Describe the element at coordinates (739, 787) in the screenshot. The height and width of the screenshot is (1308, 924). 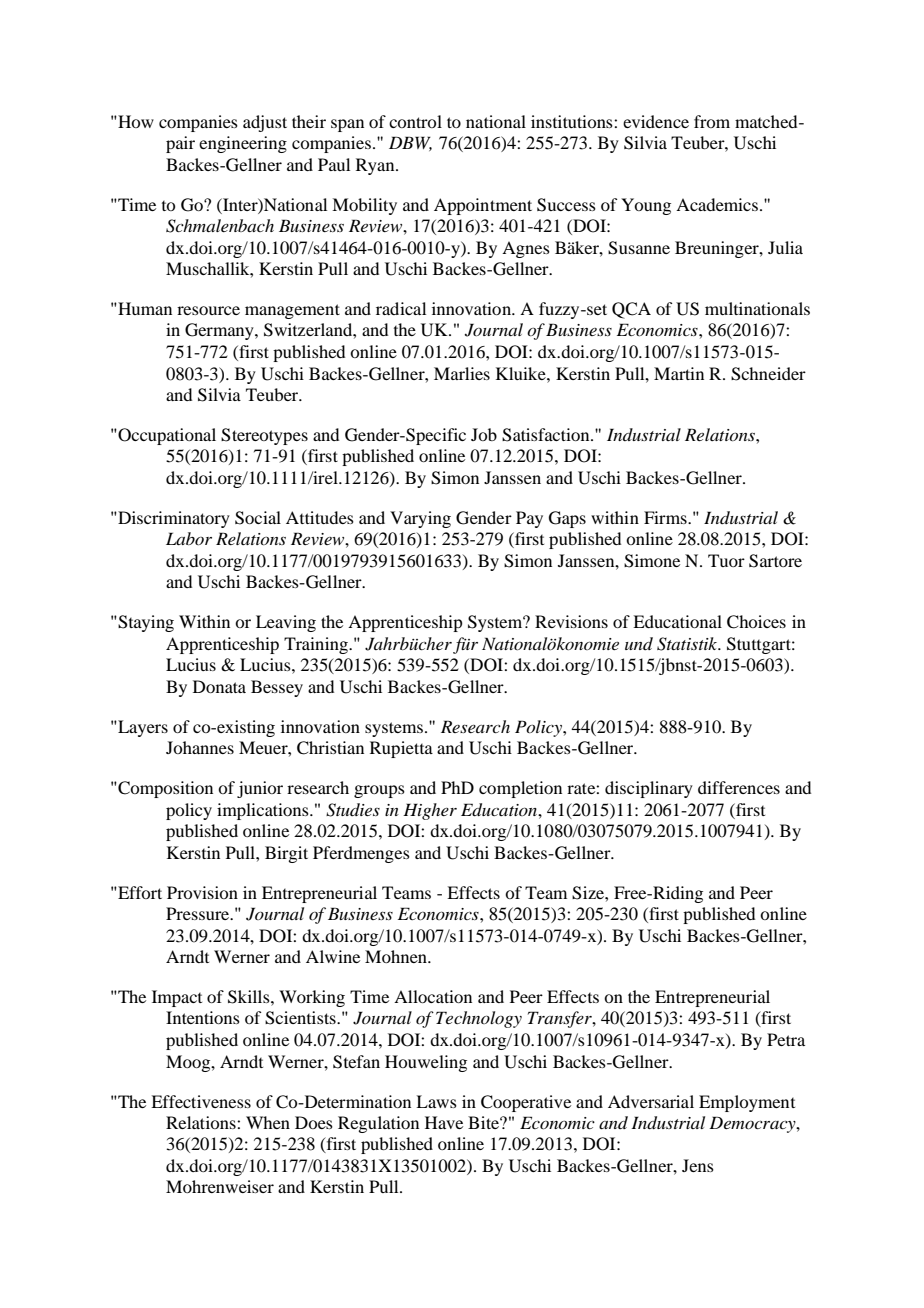
I see `differences` at that location.
